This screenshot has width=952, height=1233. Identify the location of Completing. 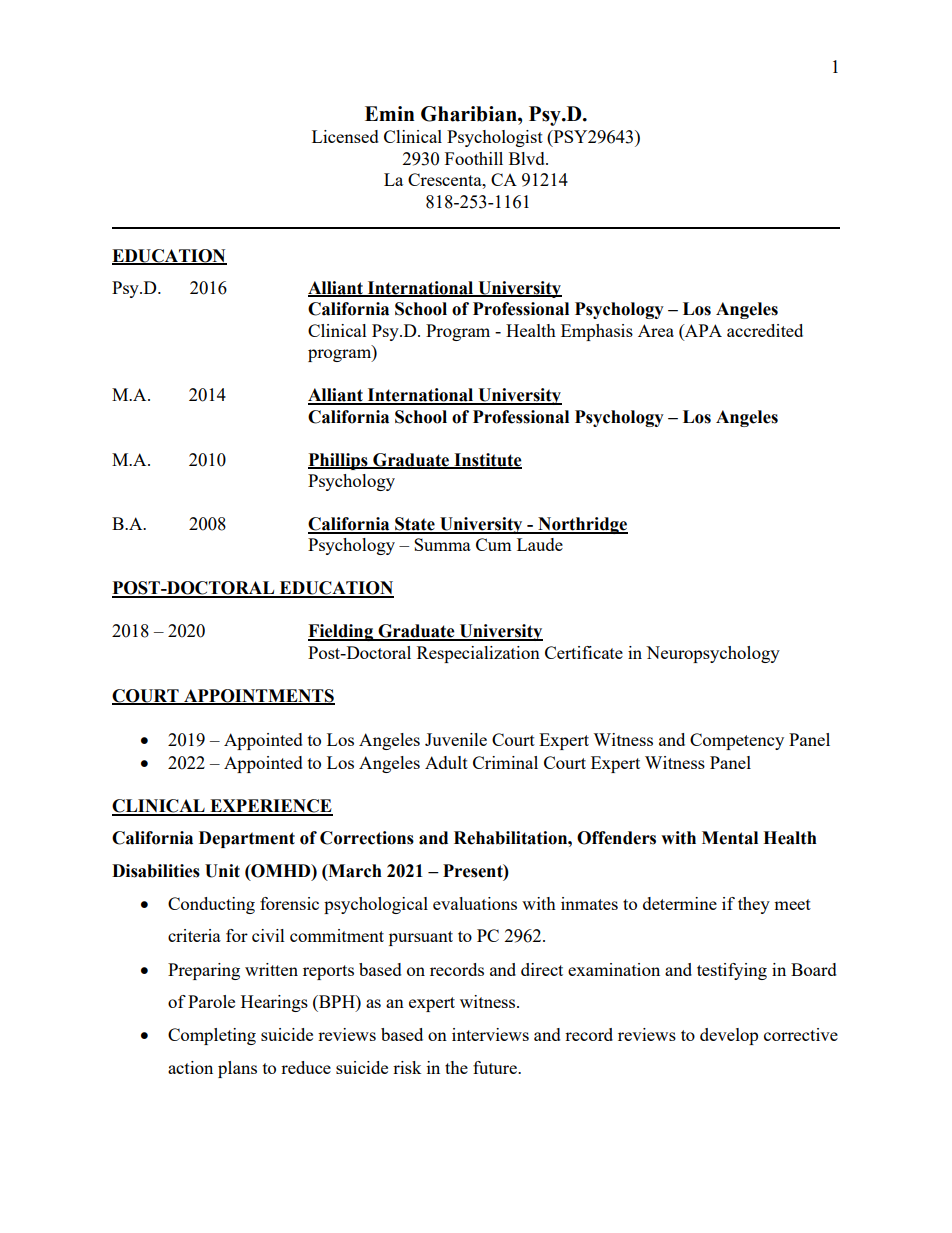
(212, 1036).
